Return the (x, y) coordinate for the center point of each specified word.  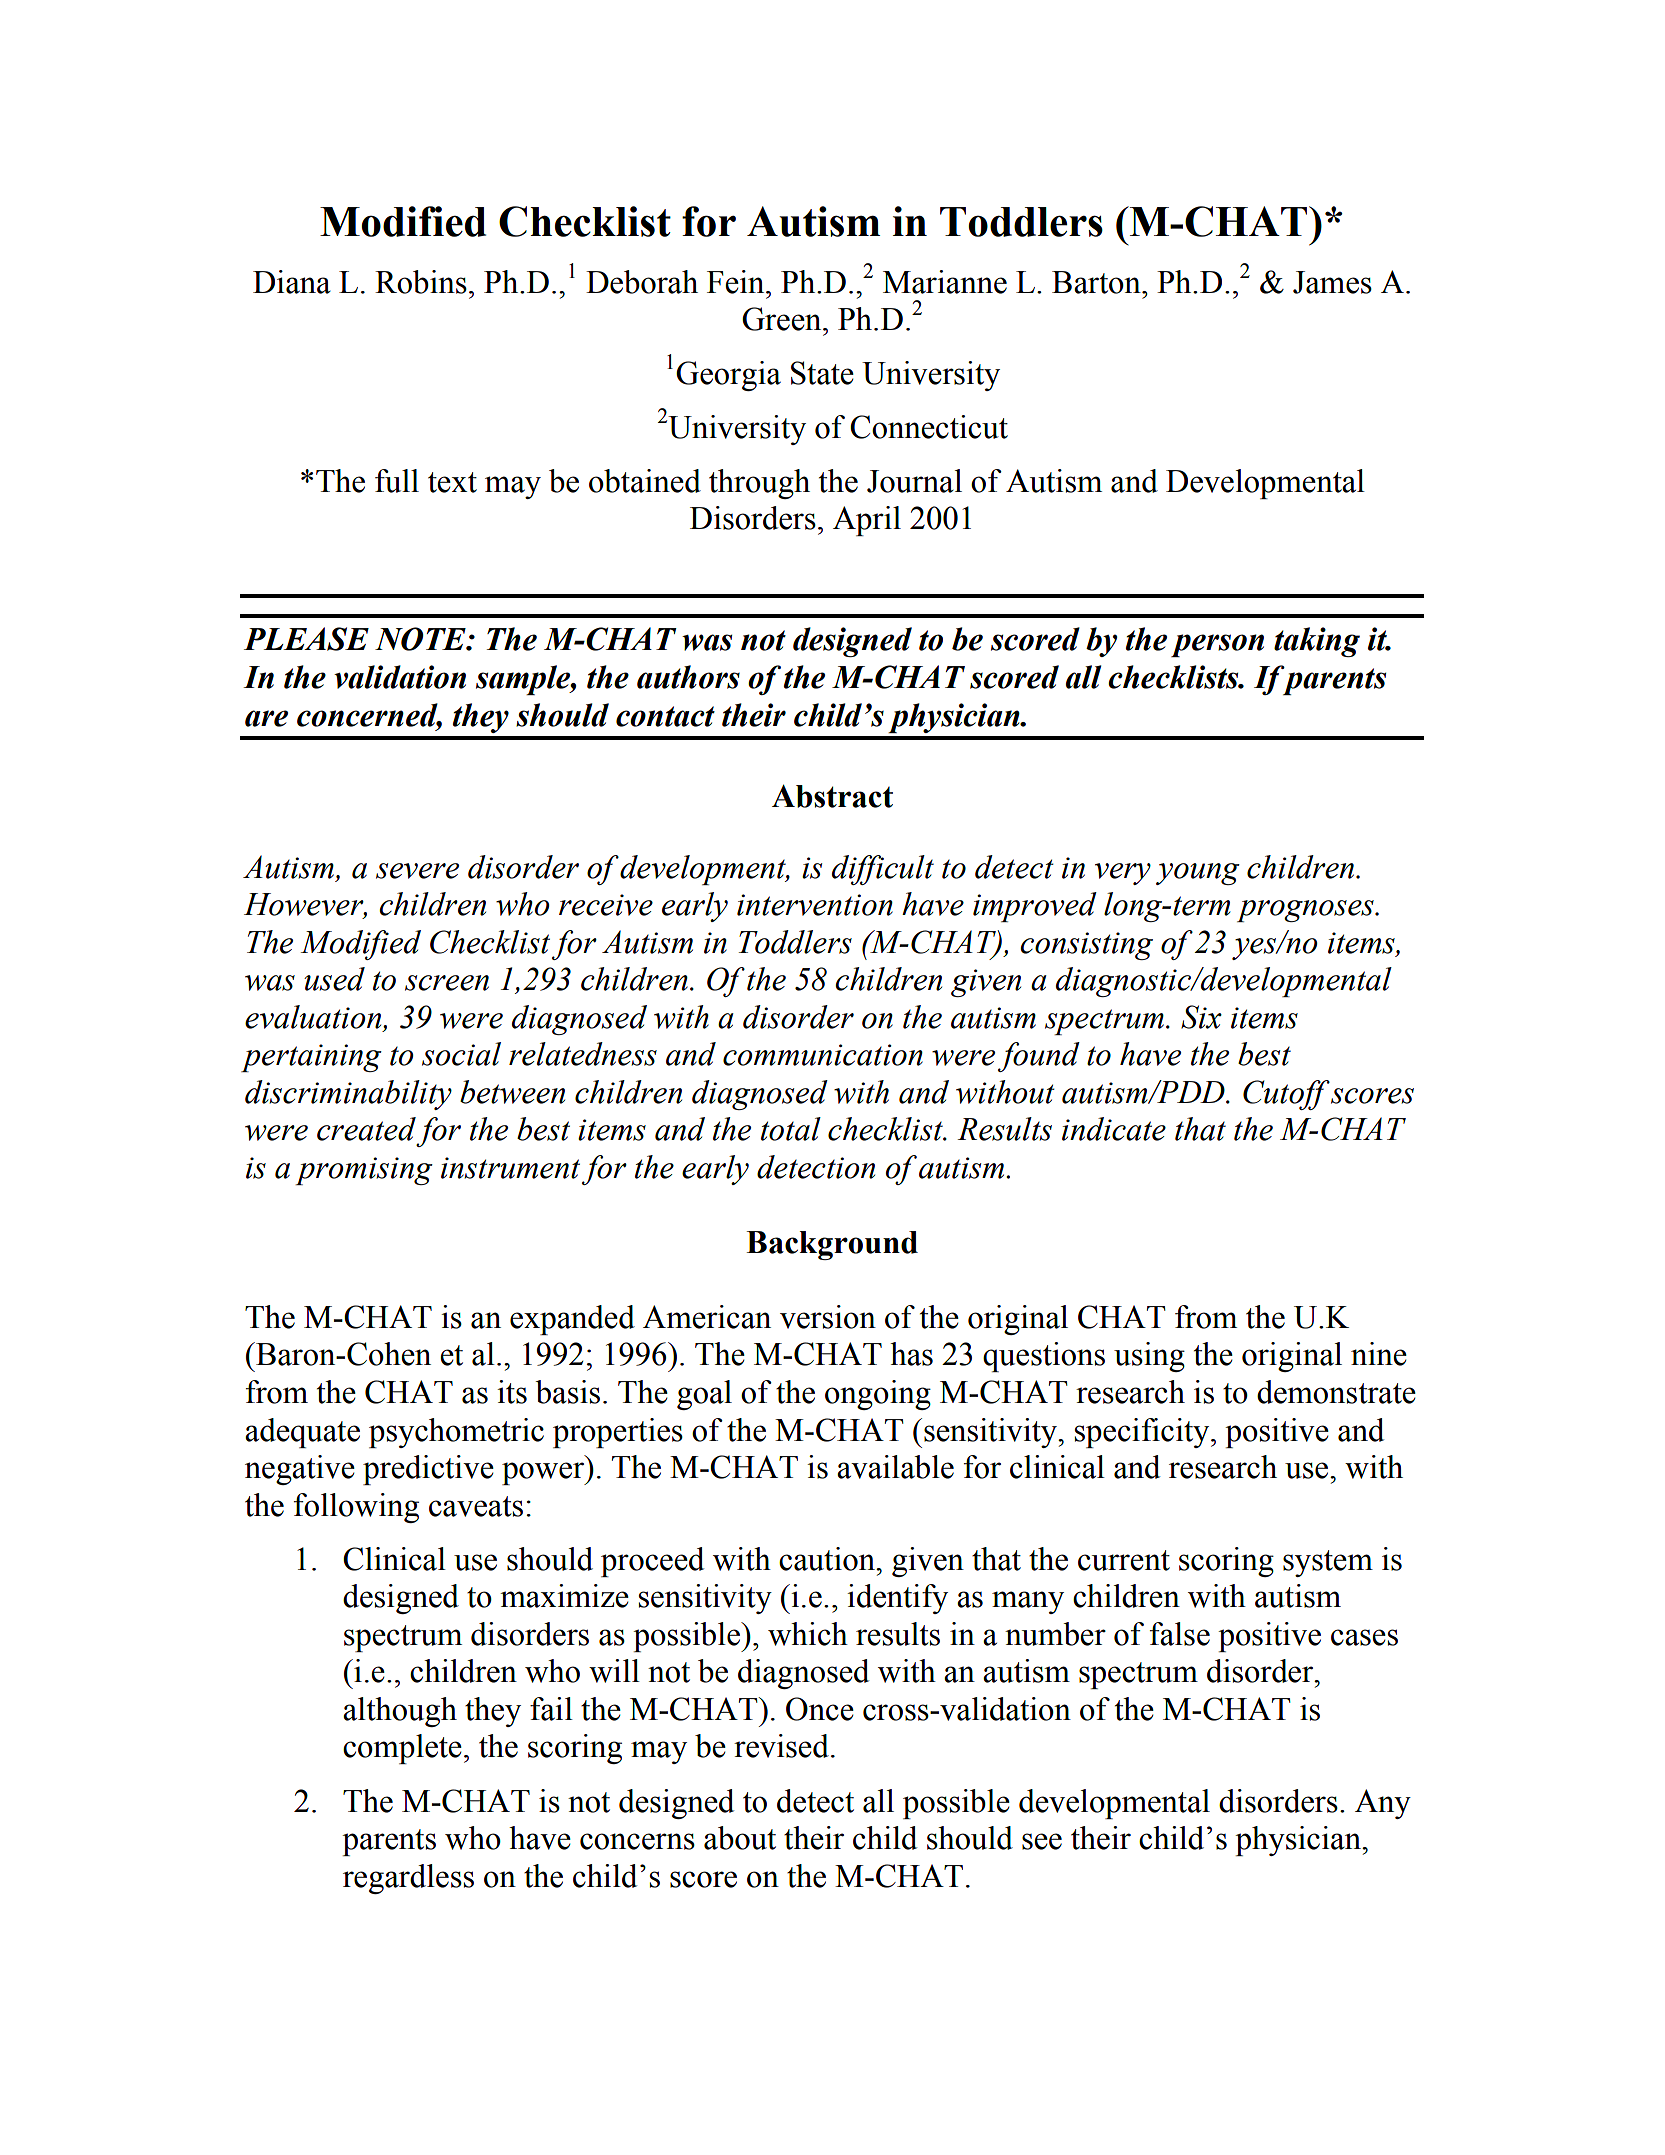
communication (823, 1055)
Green (783, 319)
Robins (421, 282)
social (461, 1054)
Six (1201, 1017)
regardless (408, 1879)
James (1332, 282)
